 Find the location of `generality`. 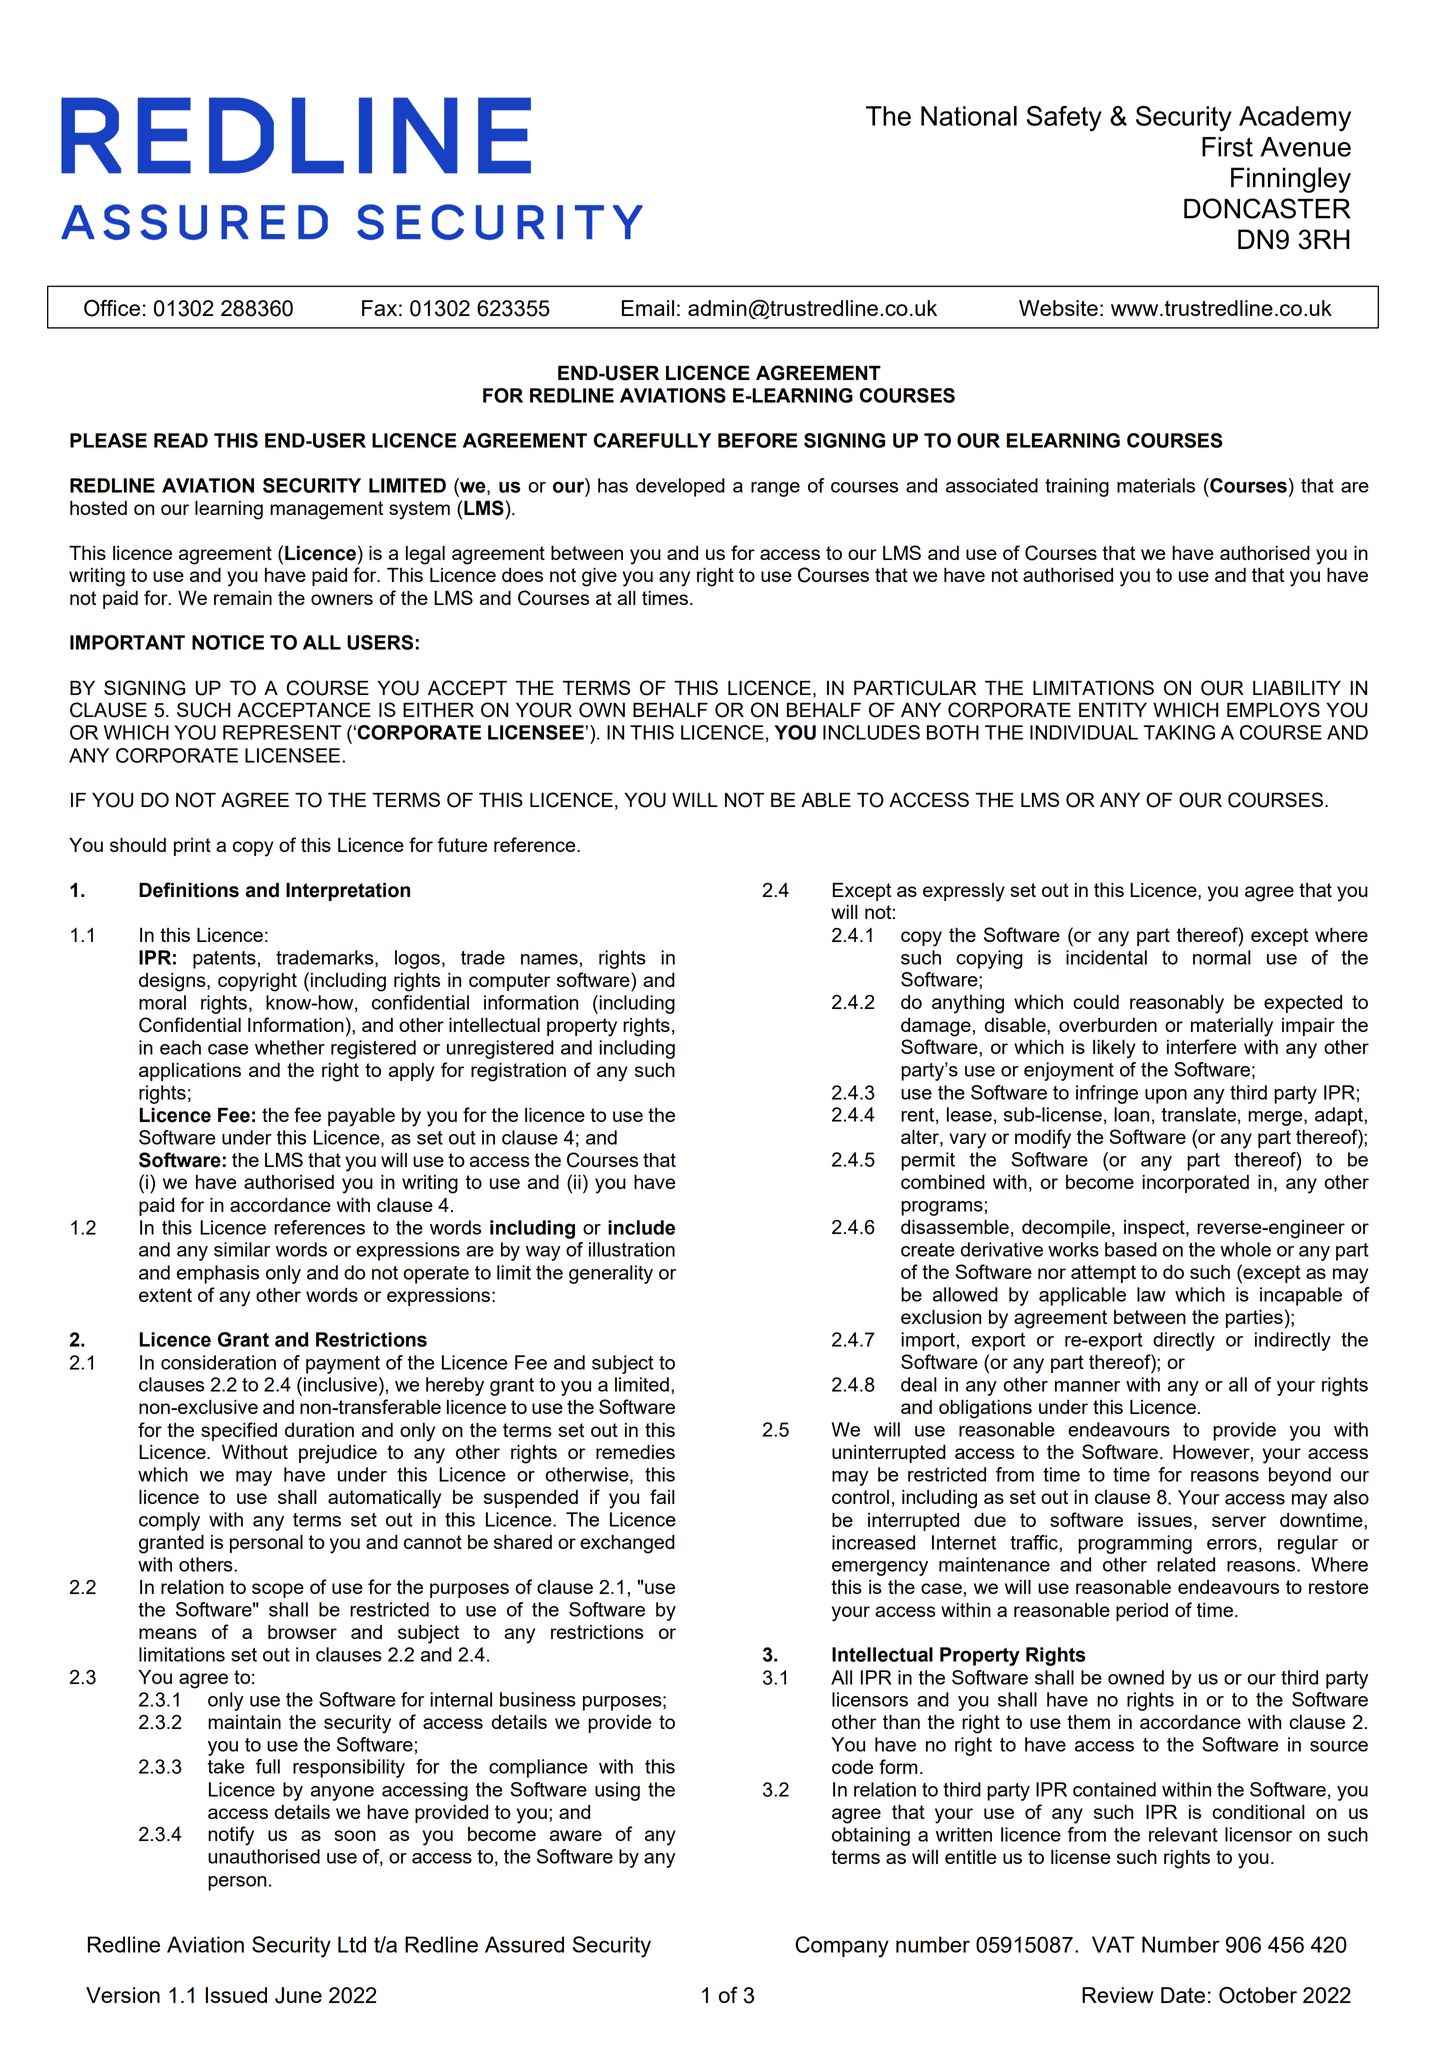

generality is located at coordinates (611, 1274).
